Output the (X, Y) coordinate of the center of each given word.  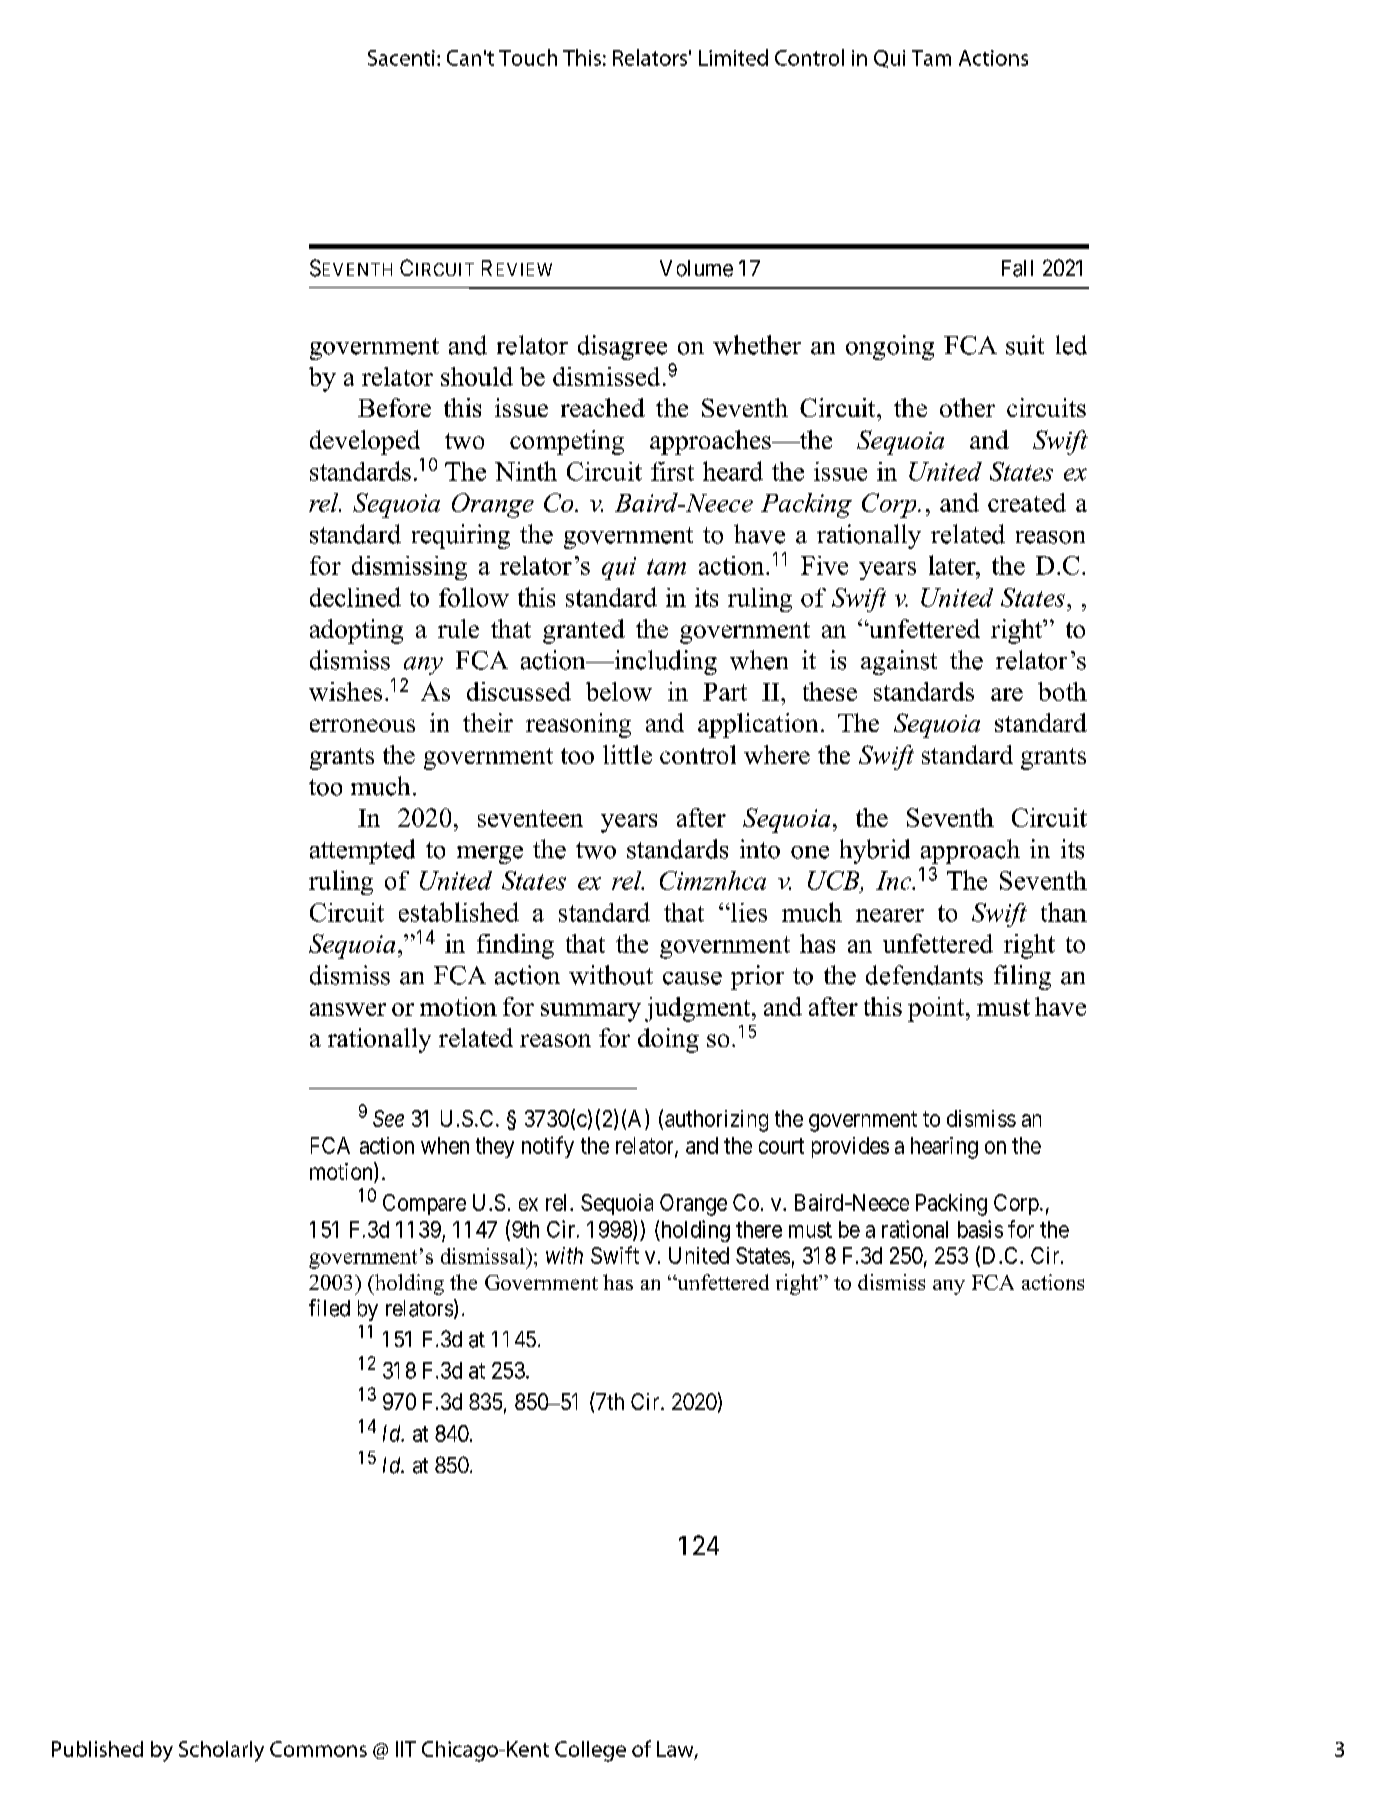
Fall (1017, 268)
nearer (890, 915)
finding (515, 946)
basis (980, 1229)
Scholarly (221, 1751)
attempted (362, 851)
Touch (528, 57)
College (590, 1751)
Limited (733, 57)
